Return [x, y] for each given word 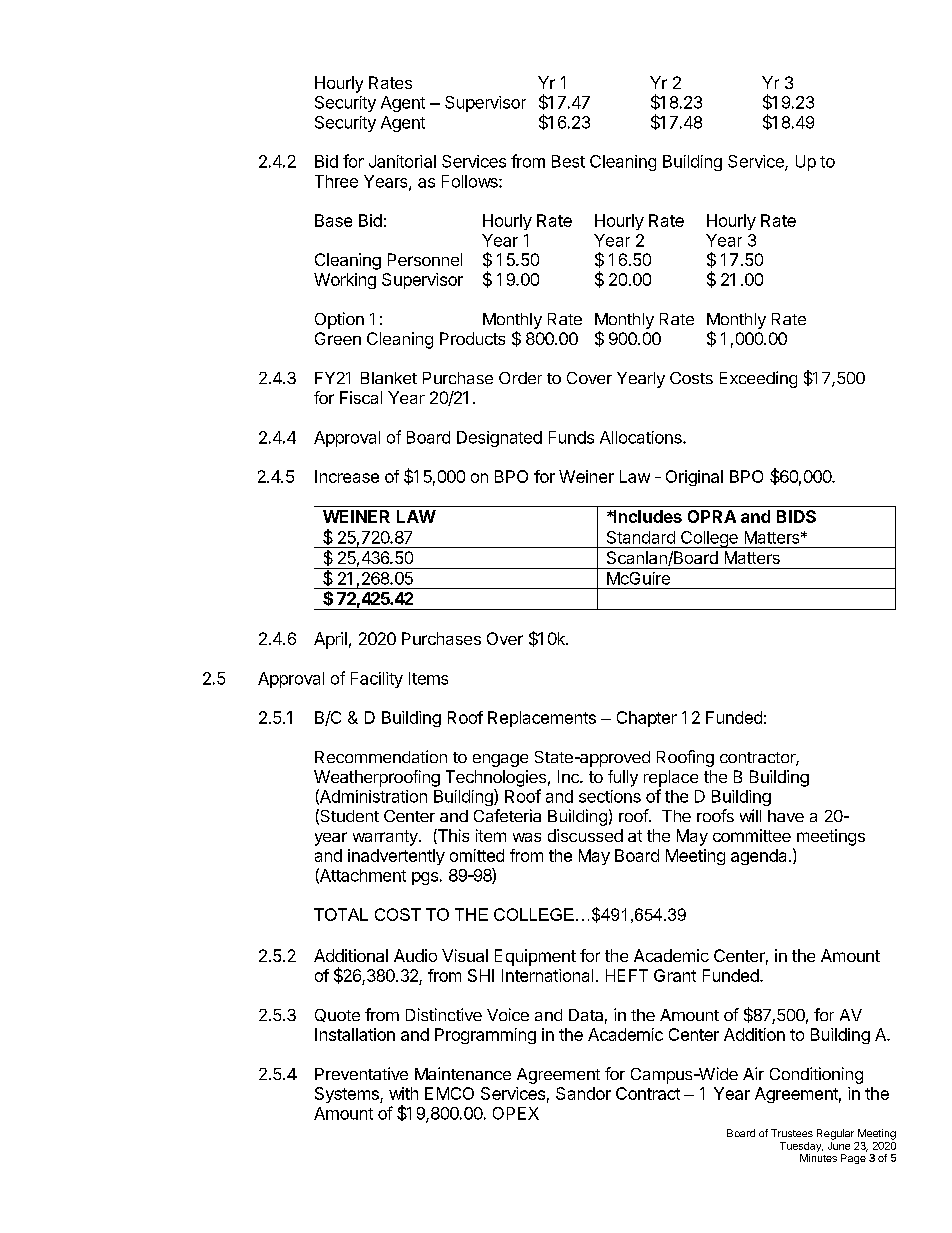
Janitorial [402, 161]
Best [568, 161]
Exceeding [758, 379]
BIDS [796, 516]
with [403, 1093]
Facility [377, 680]
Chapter [647, 719]
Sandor [583, 1093]
